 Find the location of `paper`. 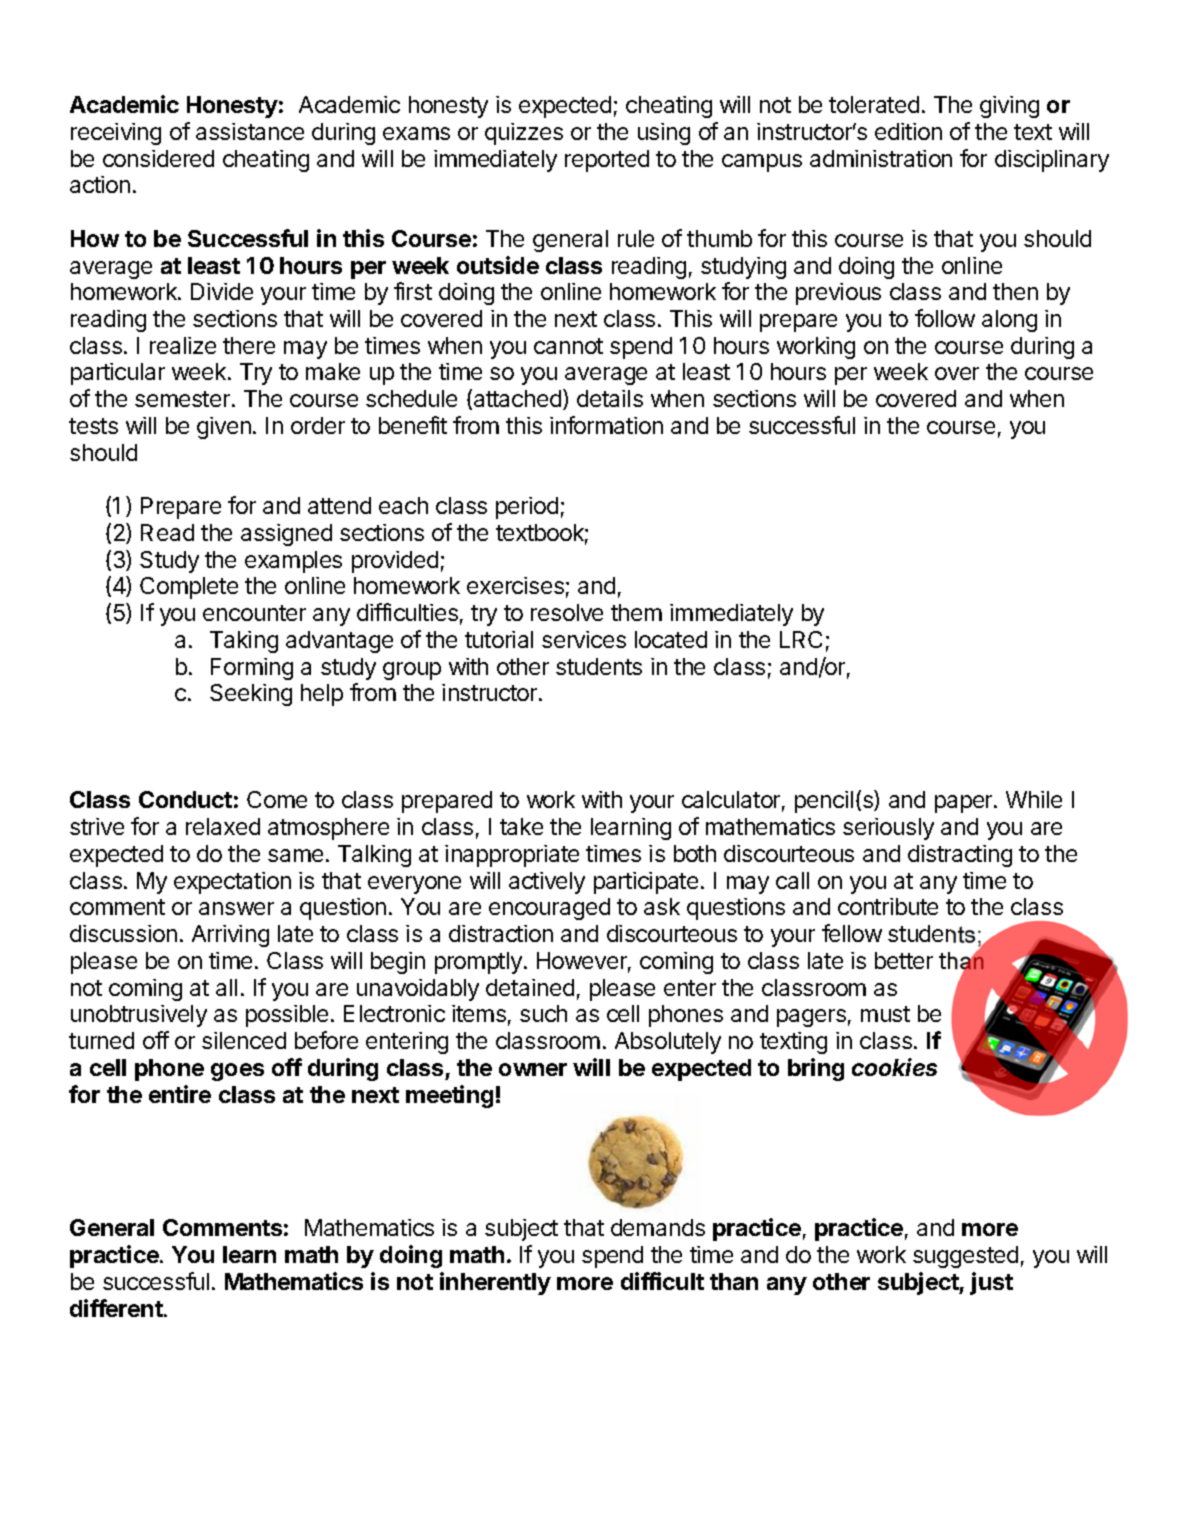

paper is located at coordinates (965, 804).
